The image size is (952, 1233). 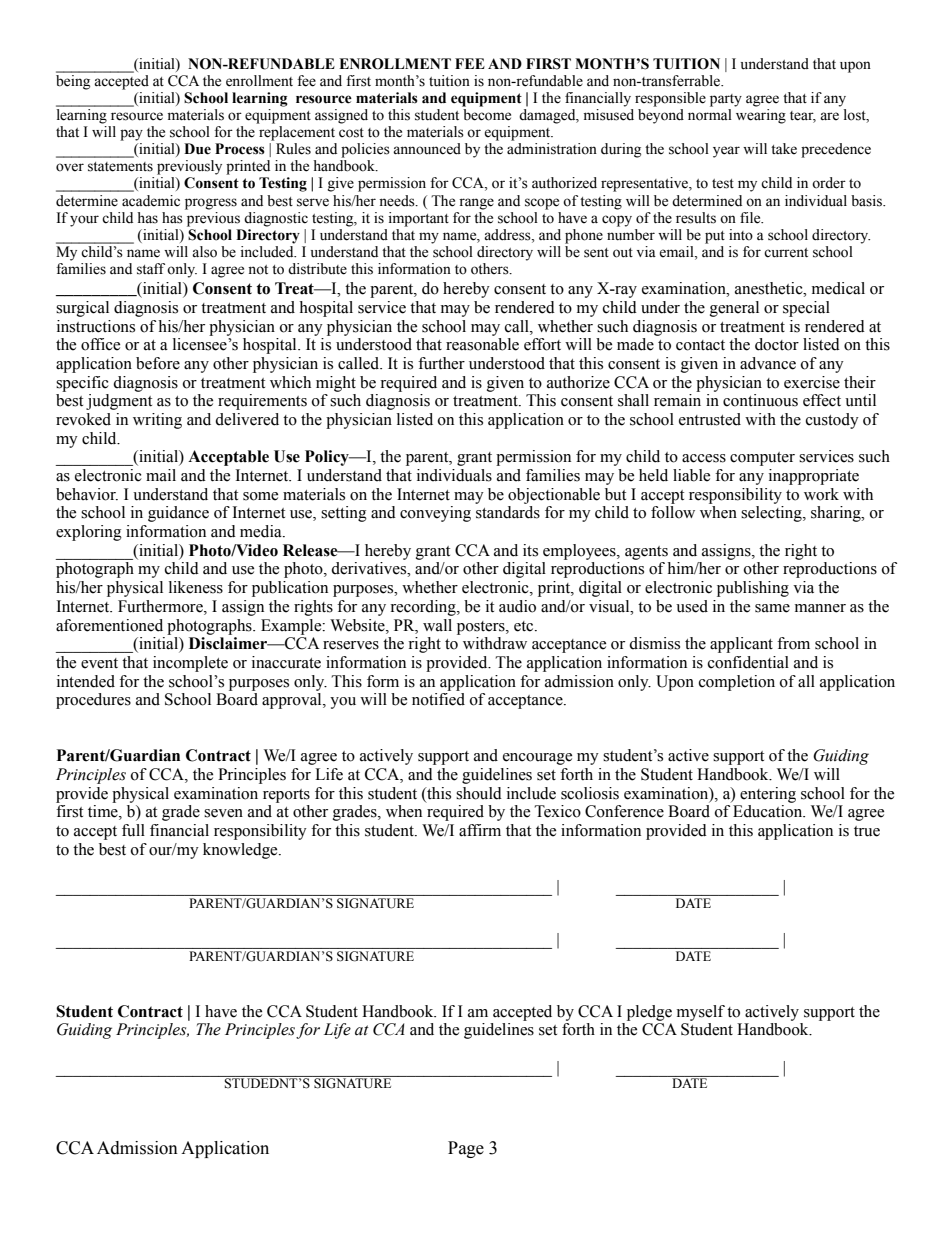 What do you see at coordinates (482, 344) in the image?
I see `reasonable` at bounding box center [482, 344].
